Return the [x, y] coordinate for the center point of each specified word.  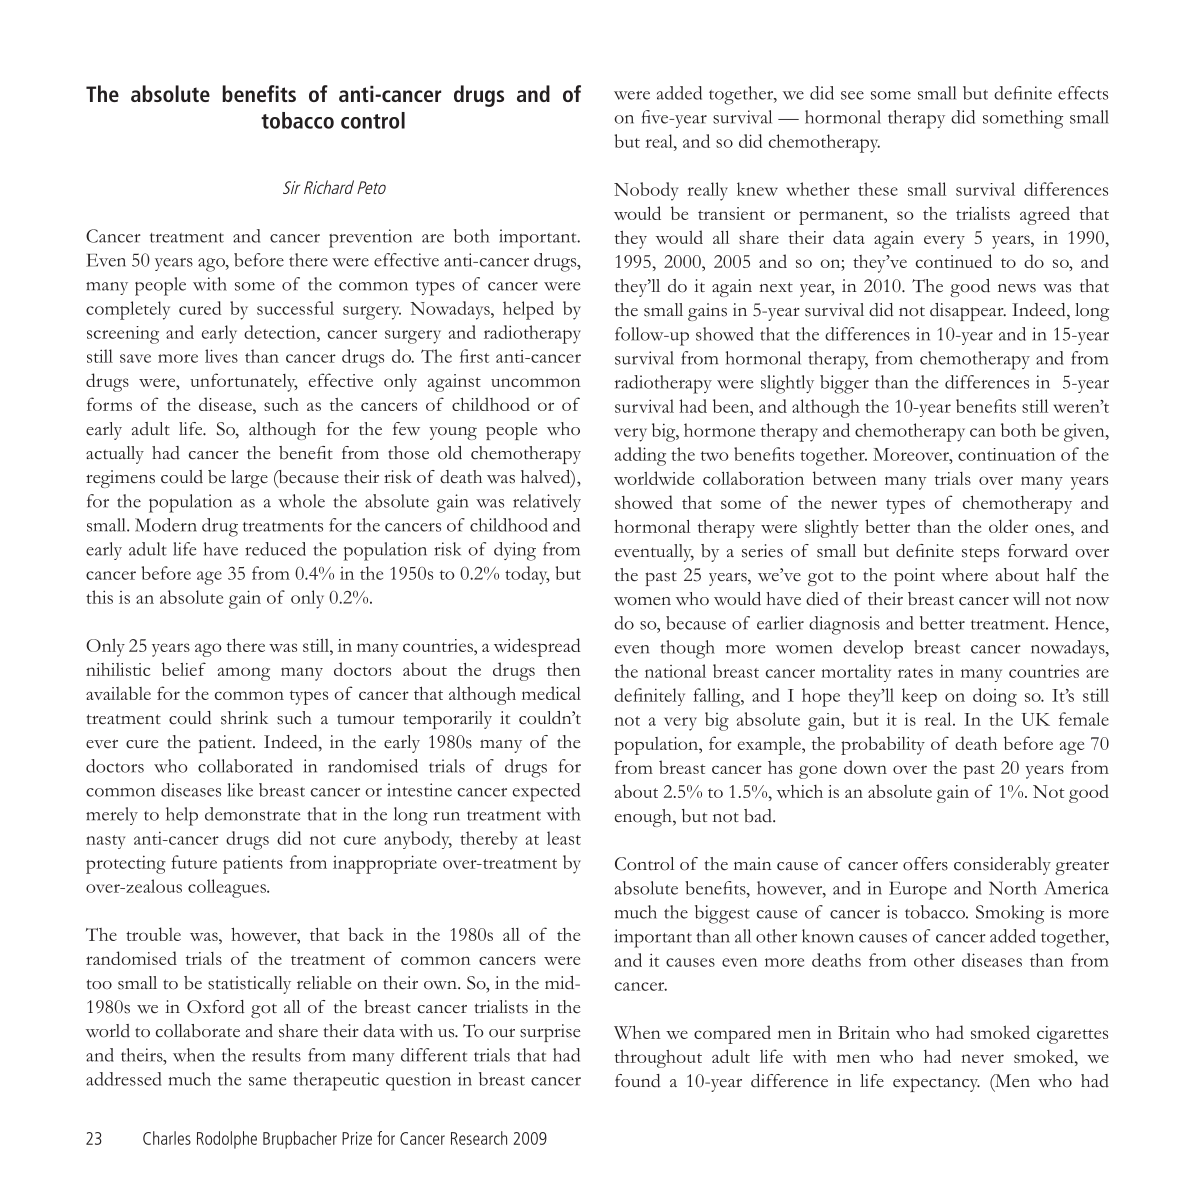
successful [295, 308]
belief [184, 669]
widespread [537, 647]
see [852, 95]
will [1026, 599]
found [637, 1081]
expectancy [936, 1084]
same [267, 1081]
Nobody [646, 191]
